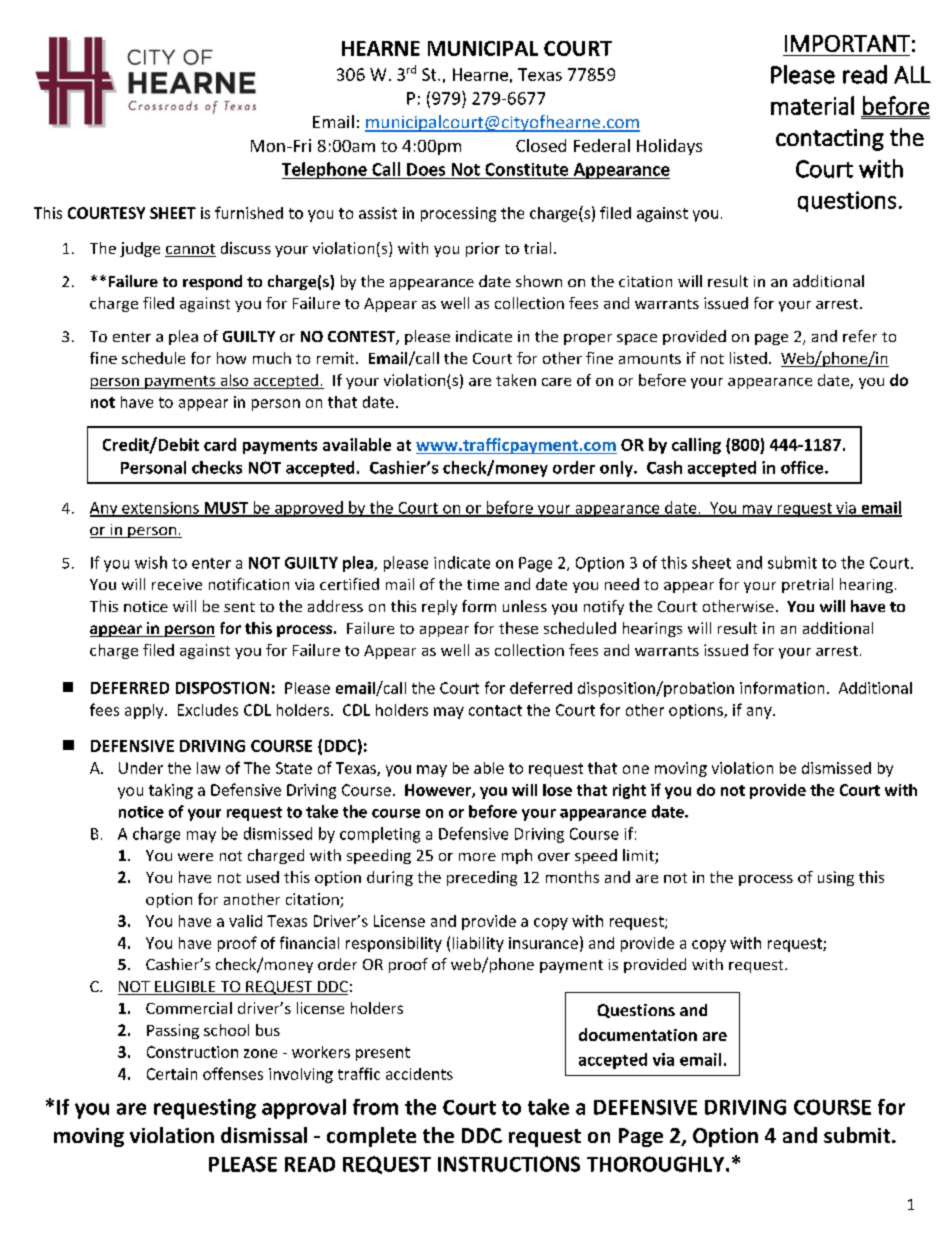 This image has width=952, height=1233. What do you see at coordinates (622, 584) in the image?
I see `need` at bounding box center [622, 584].
